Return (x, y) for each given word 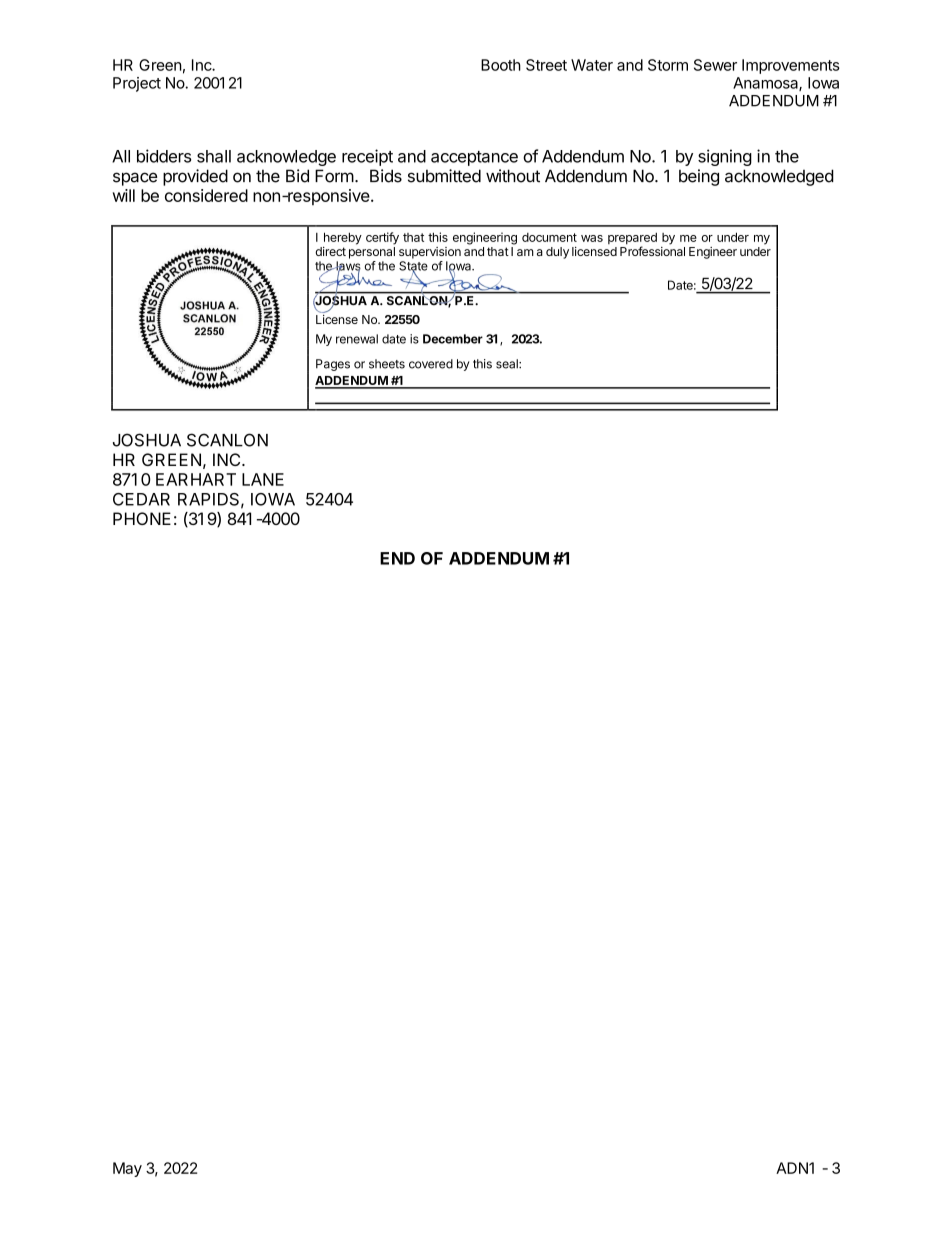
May (127, 1169)
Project (137, 84)
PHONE (142, 518)
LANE (263, 479)
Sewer (715, 65)
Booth (501, 65)
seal (508, 364)
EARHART (196, 479)
